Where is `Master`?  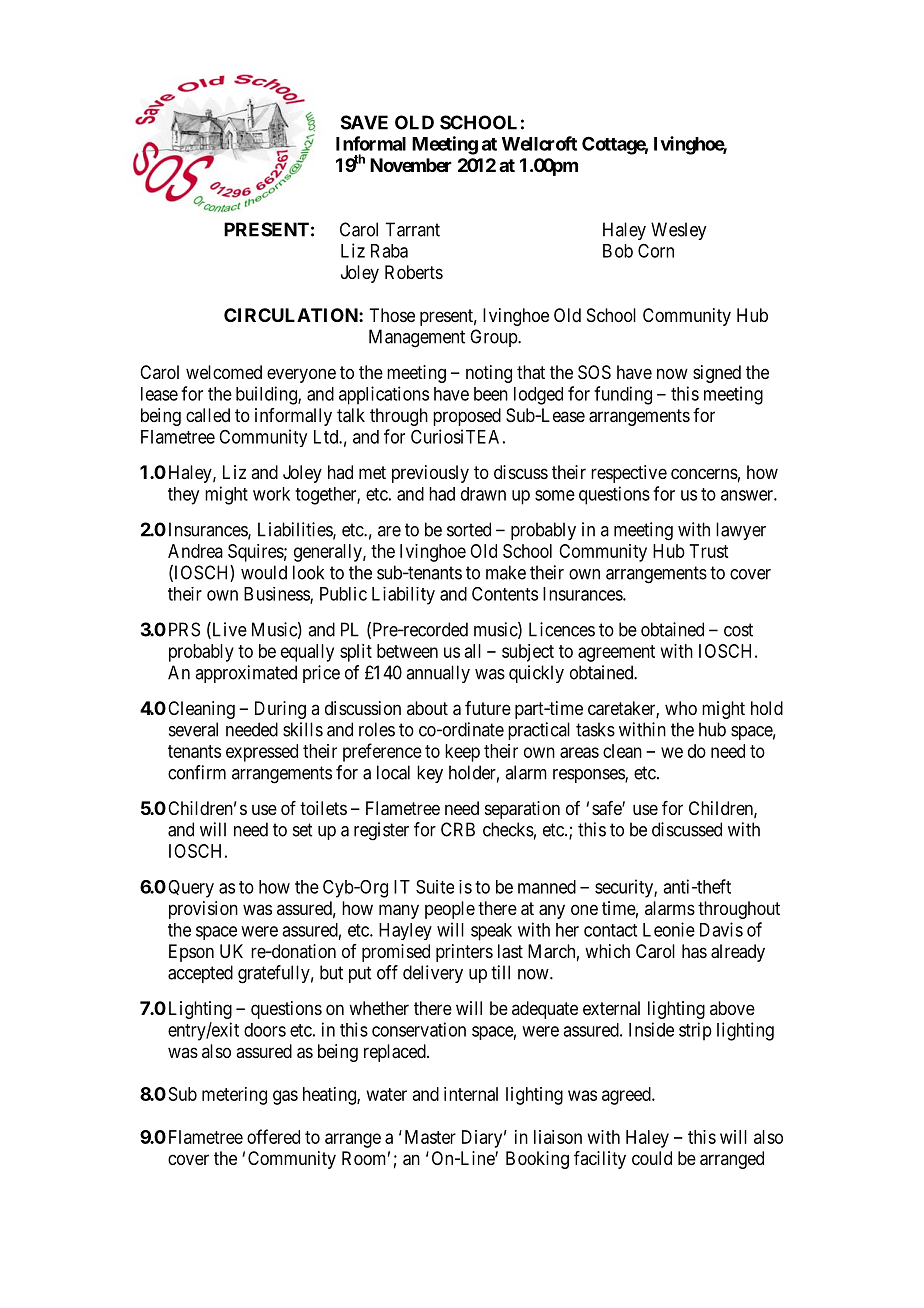 Master is located at coordinates (430, 1137).
